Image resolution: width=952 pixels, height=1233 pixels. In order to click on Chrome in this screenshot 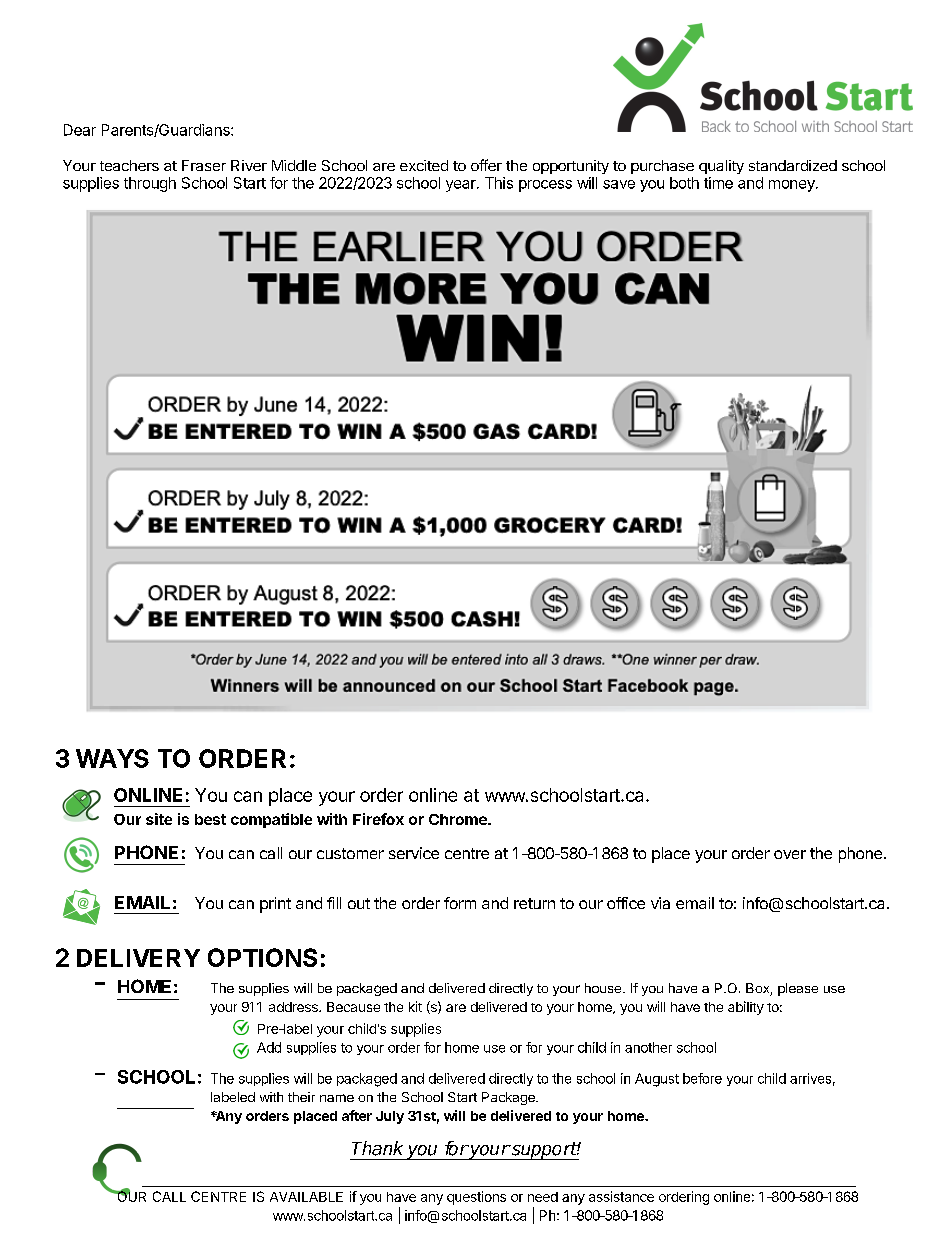, I will do `click(459, 819)`.
